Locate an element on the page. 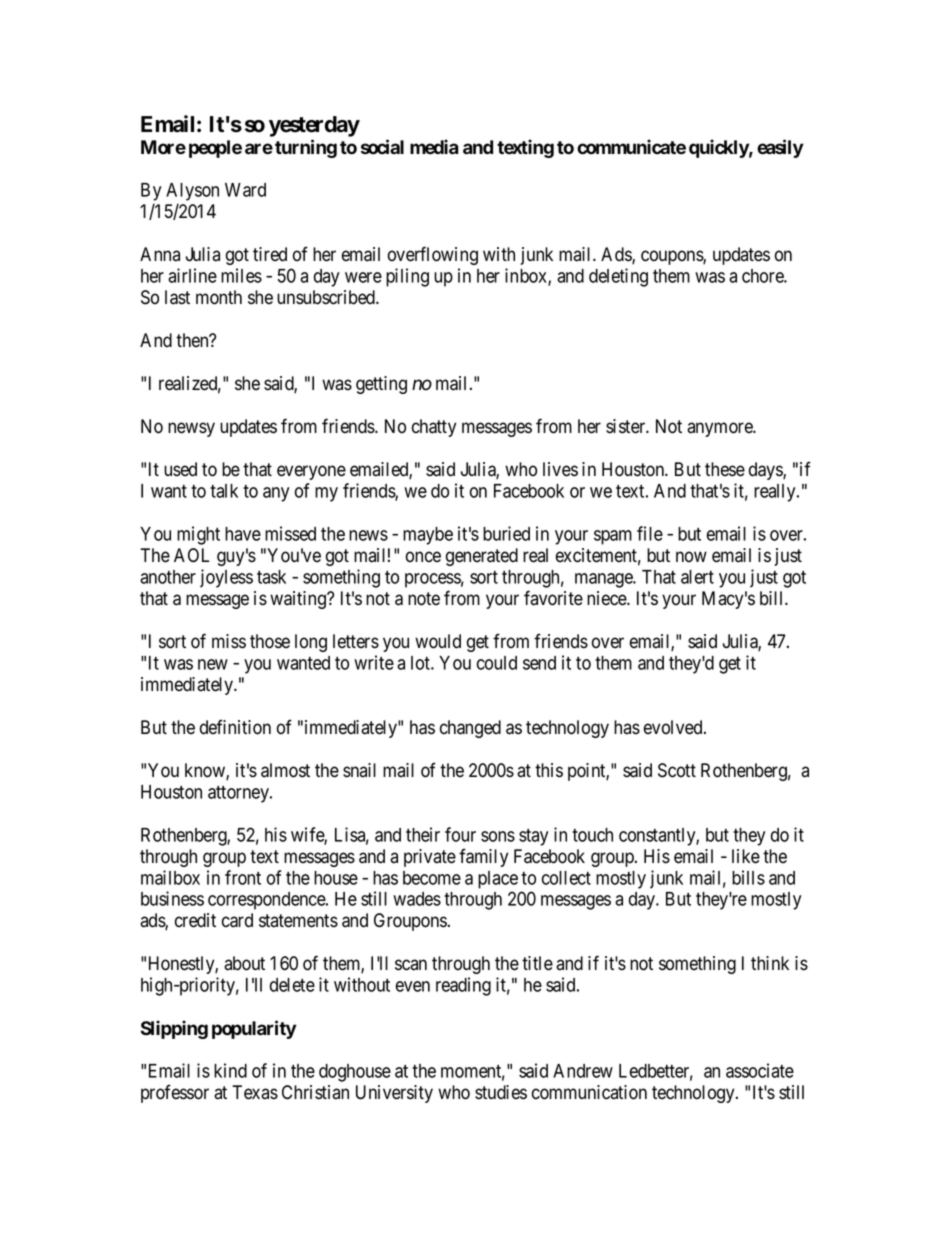 The image size is (952, 1233). easily is located at coordinates (780, 148).
